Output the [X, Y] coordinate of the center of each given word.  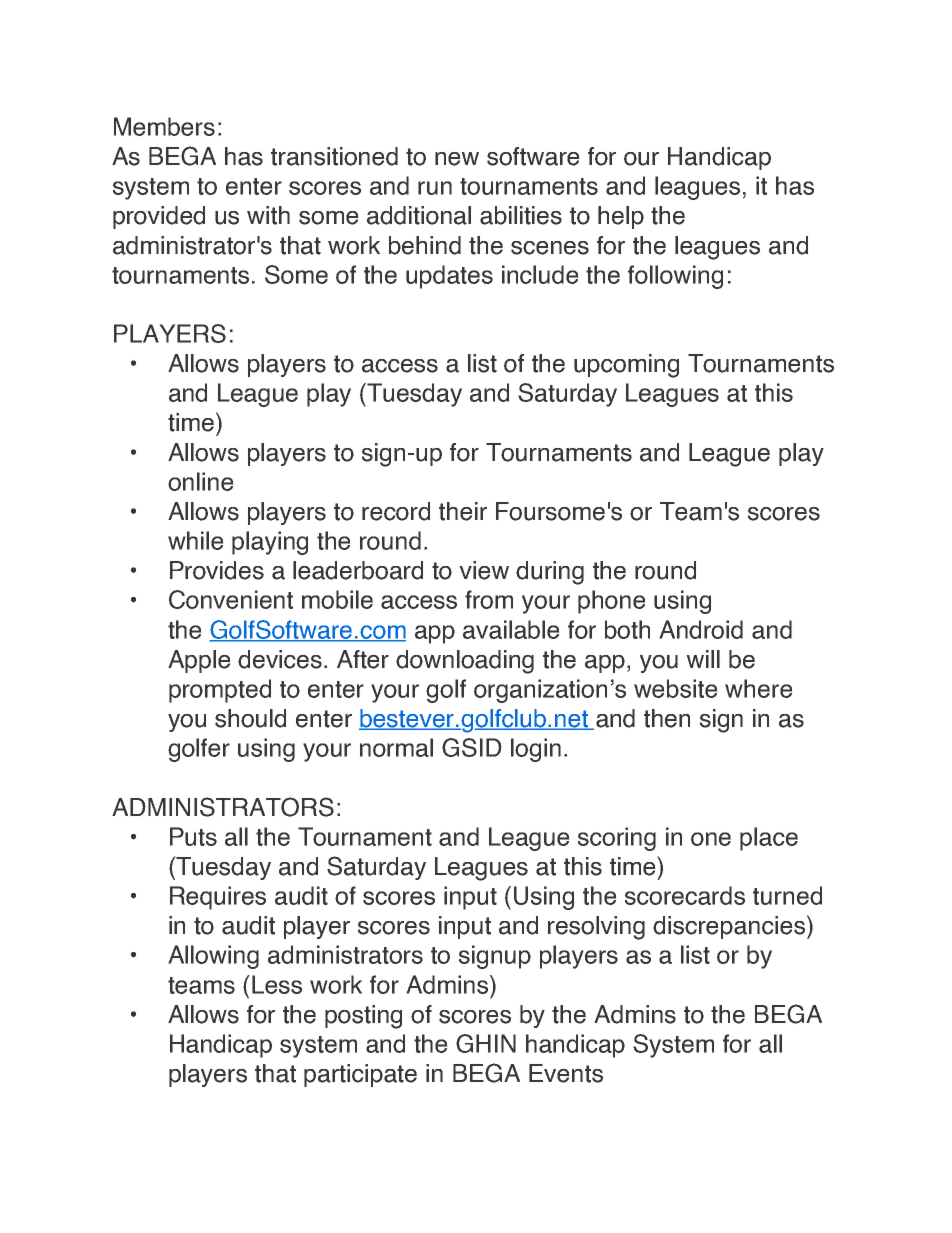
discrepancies [729, 927]
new [457, 159]
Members [164, 126]
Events [566, 1073]
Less [277, 984]
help [621, 217]
